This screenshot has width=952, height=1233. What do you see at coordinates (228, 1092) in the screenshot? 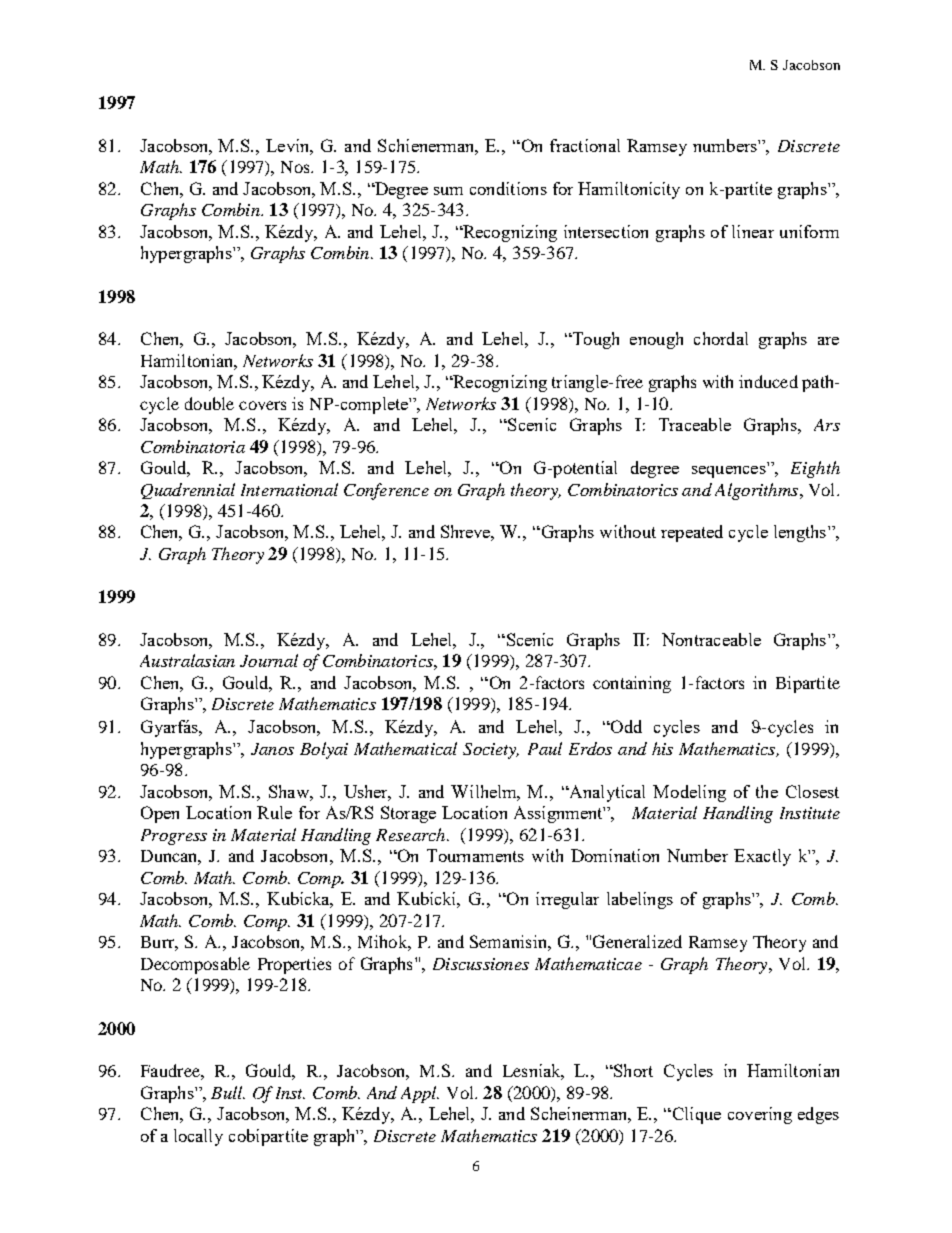
I see `Bull` at bounding box center [228, 1092].
